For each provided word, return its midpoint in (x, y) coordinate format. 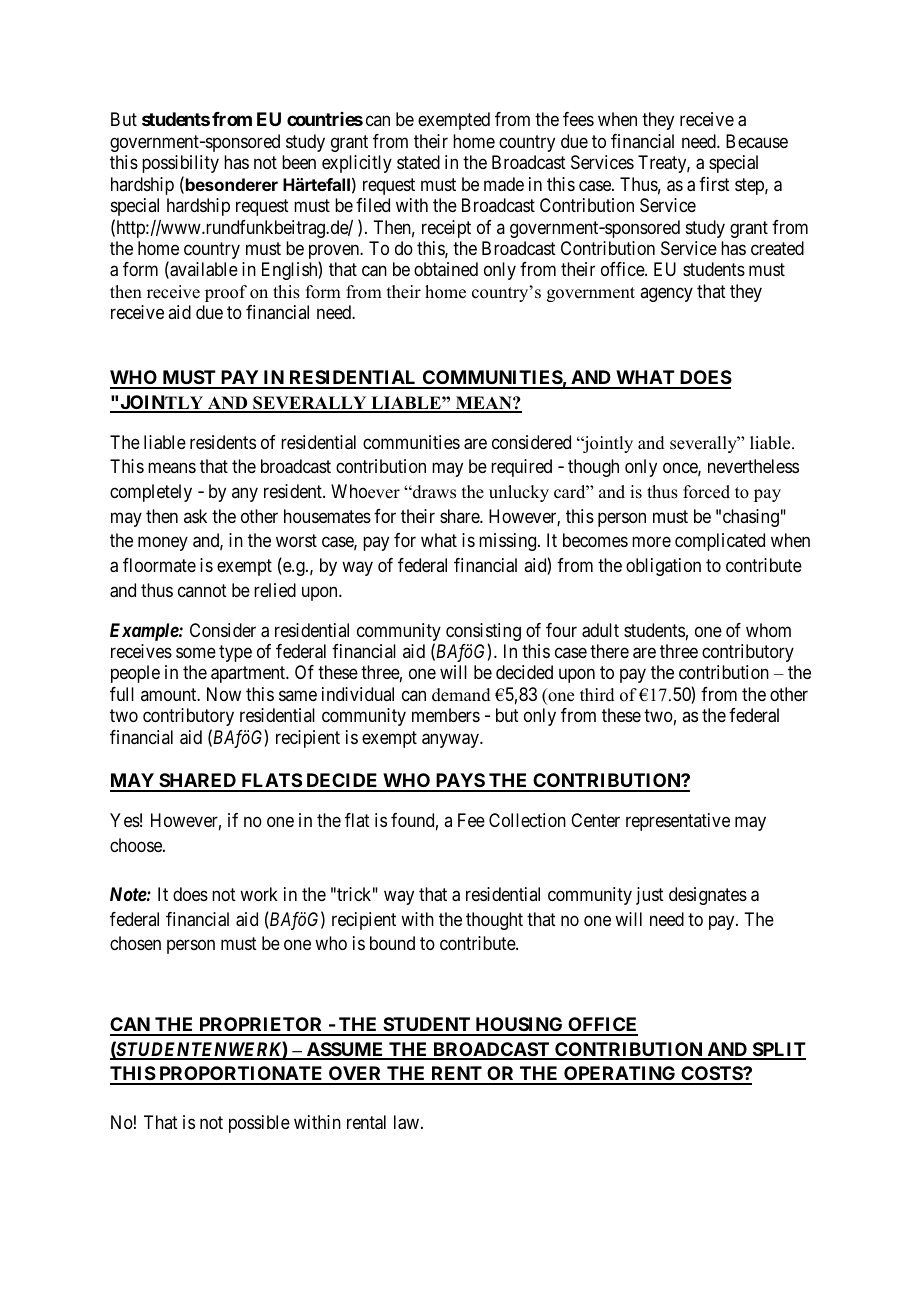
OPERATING (620, 1075)
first (714, 184)
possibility (180, 164)
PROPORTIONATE (241, 1075)
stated (418, 162)
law (408, 1122)
